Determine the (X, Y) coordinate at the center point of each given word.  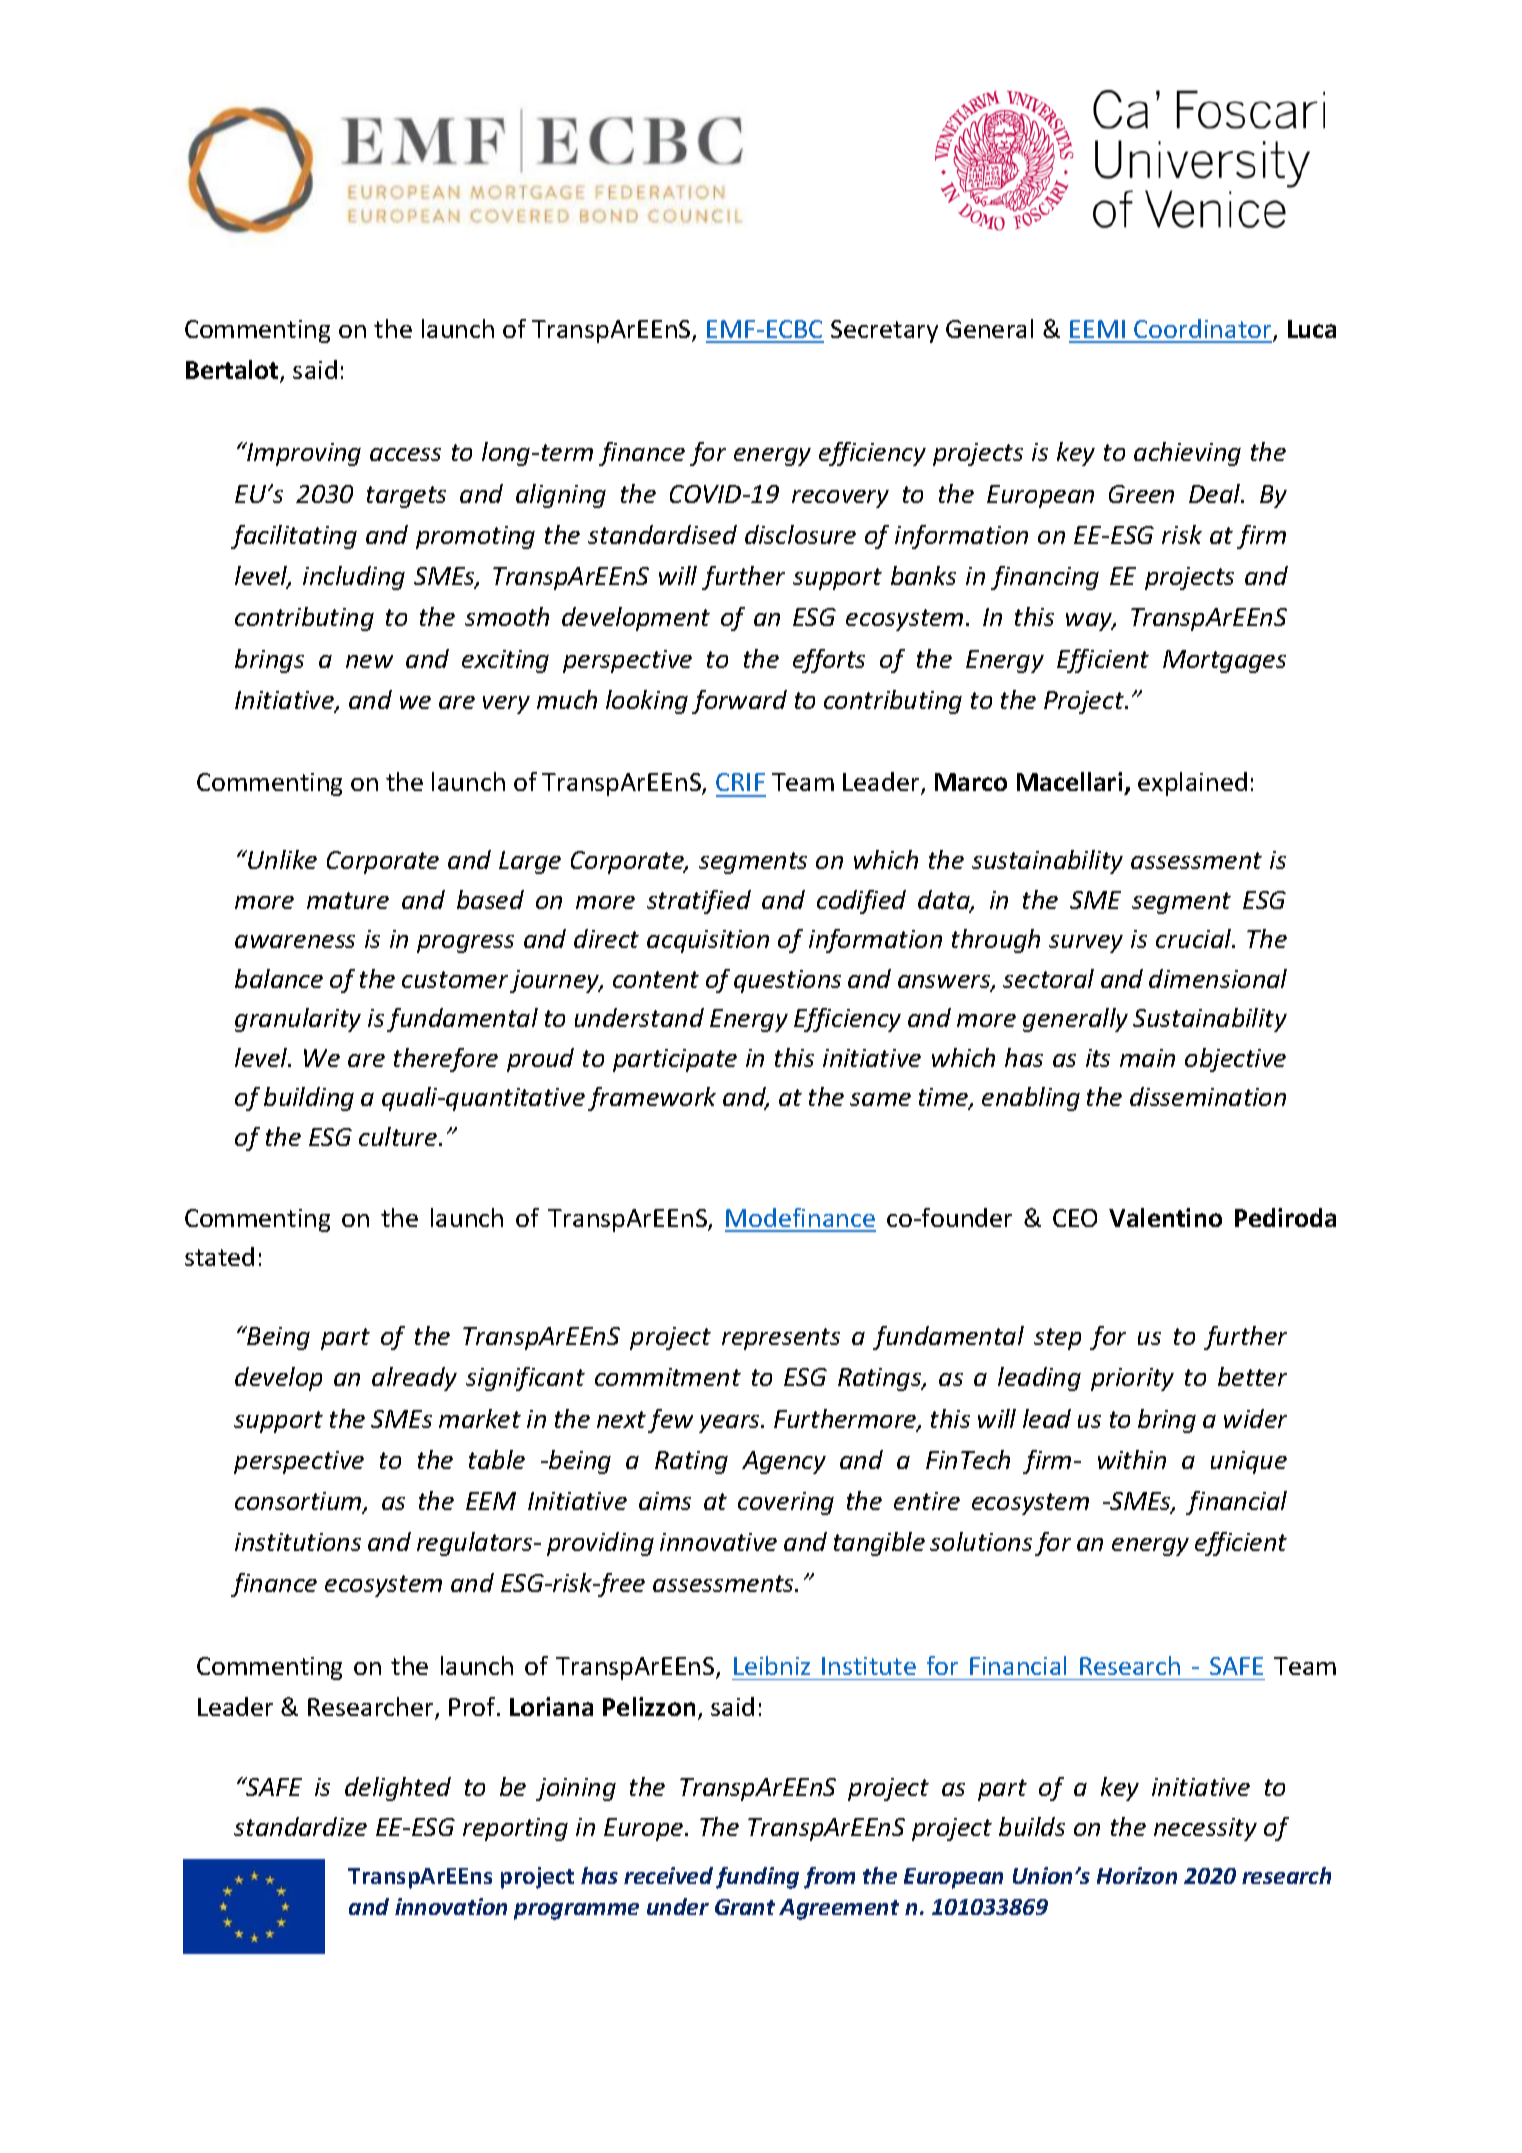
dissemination (1208, 1096)
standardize (300, 1826)
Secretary (884, 331)
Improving (303, 454)
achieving (1187, 454)
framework (652, 1099)
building (309, 1099)
